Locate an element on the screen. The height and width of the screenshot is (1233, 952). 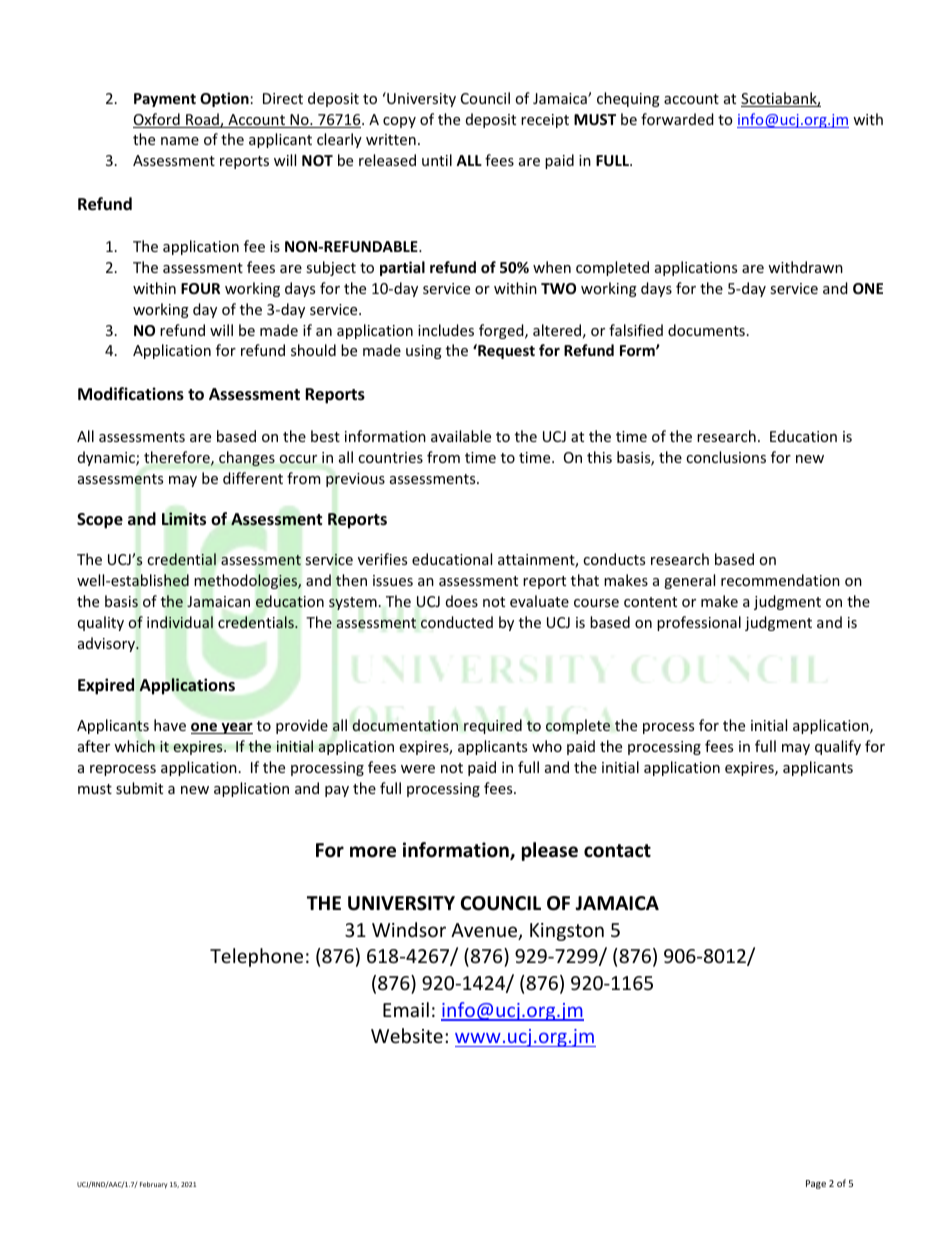
February is located at coordinates (154, 1185).
